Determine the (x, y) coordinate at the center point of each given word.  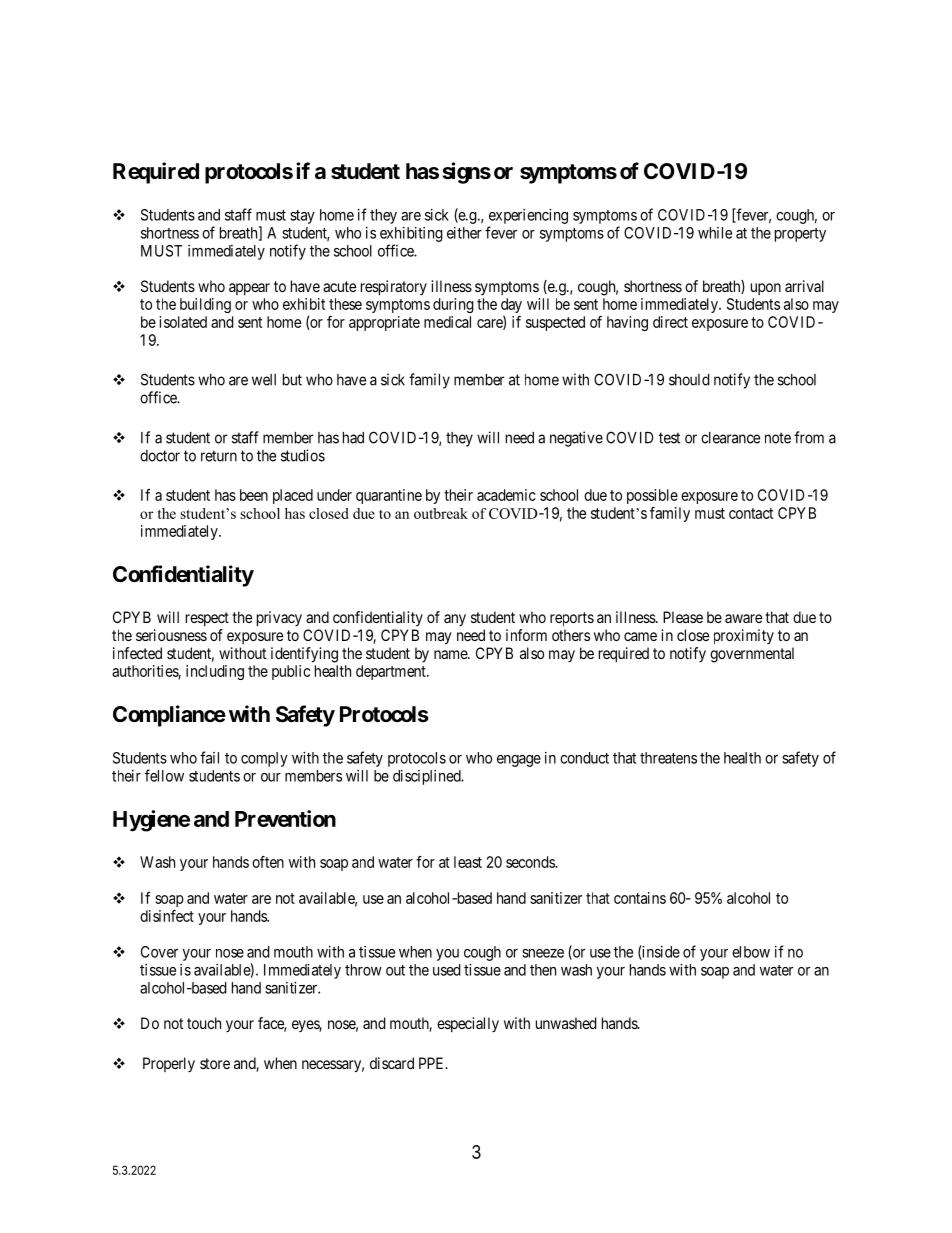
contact (751, 513)
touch (204, 1023)
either (464, 233)
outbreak (441, 513)
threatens (668, 758)
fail (209, 757)
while (715, 233)
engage (519, 761)
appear (249, 289)
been (254, 495)
